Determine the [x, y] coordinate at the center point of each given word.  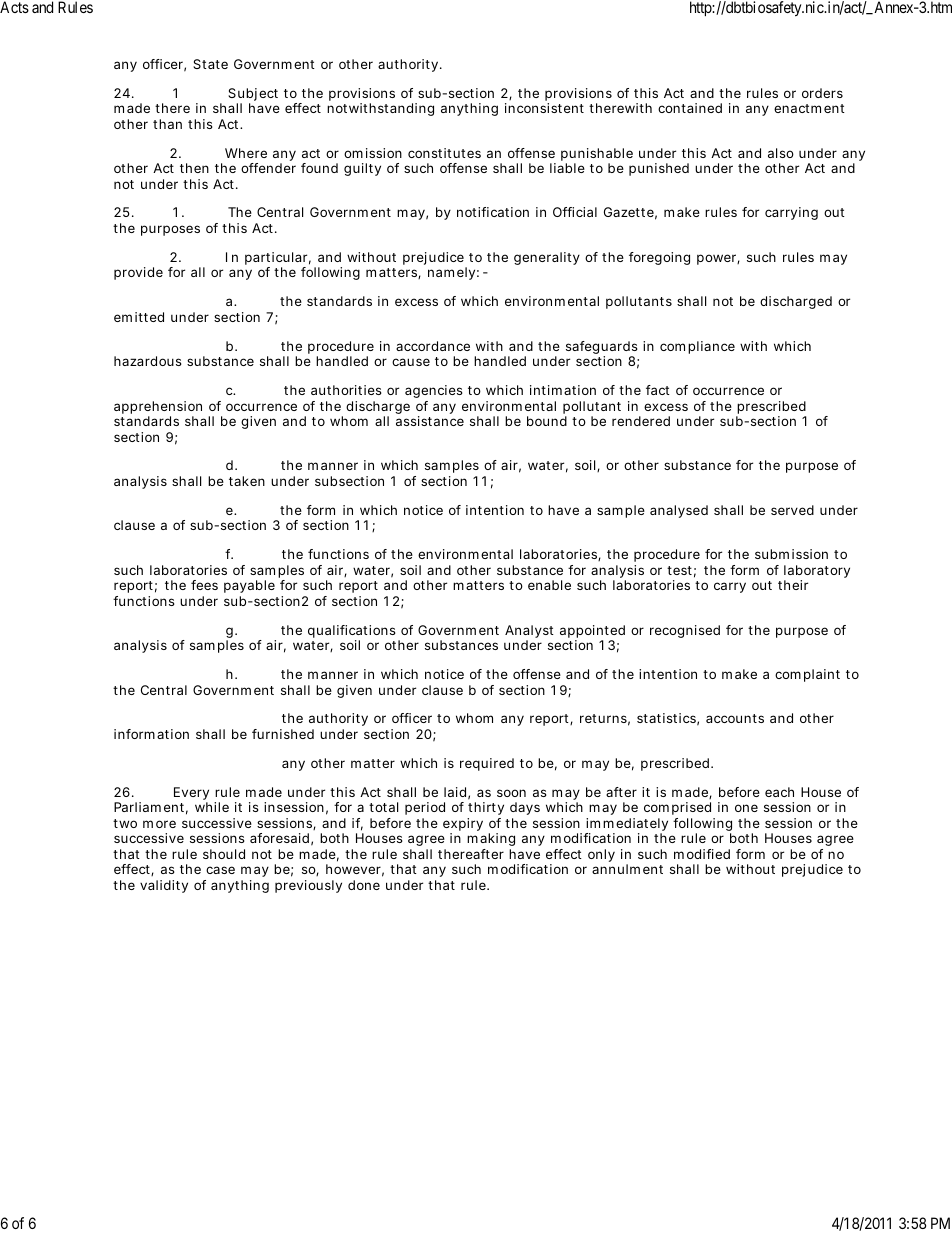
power [718, 259]
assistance [430, 421]
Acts [14, 7]
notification [493, 212]
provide [138, 273]
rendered [641, 421]
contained [690, 108]
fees [204, 585]
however [355, 870]
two [125, 823]
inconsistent [544, 108]
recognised [685, 631]
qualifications [353, 633]
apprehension [158, 407]
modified [702, 854]
